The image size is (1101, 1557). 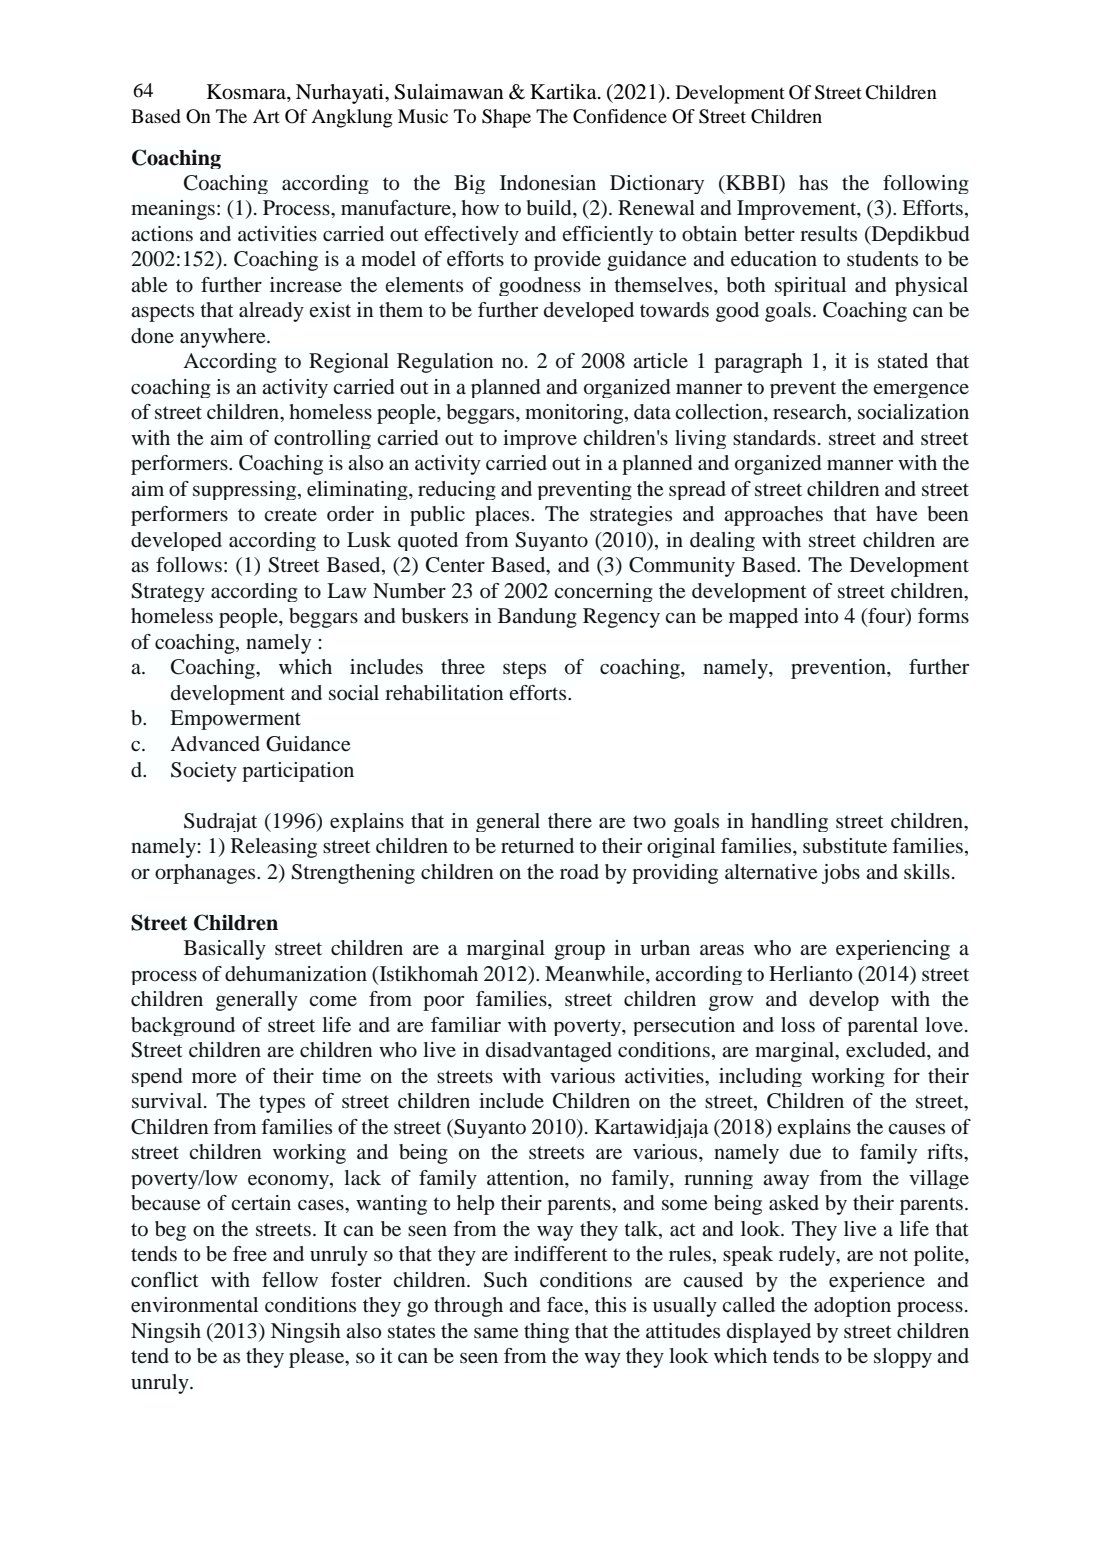 I want to click on thing, so click(x=546, y=1333).
